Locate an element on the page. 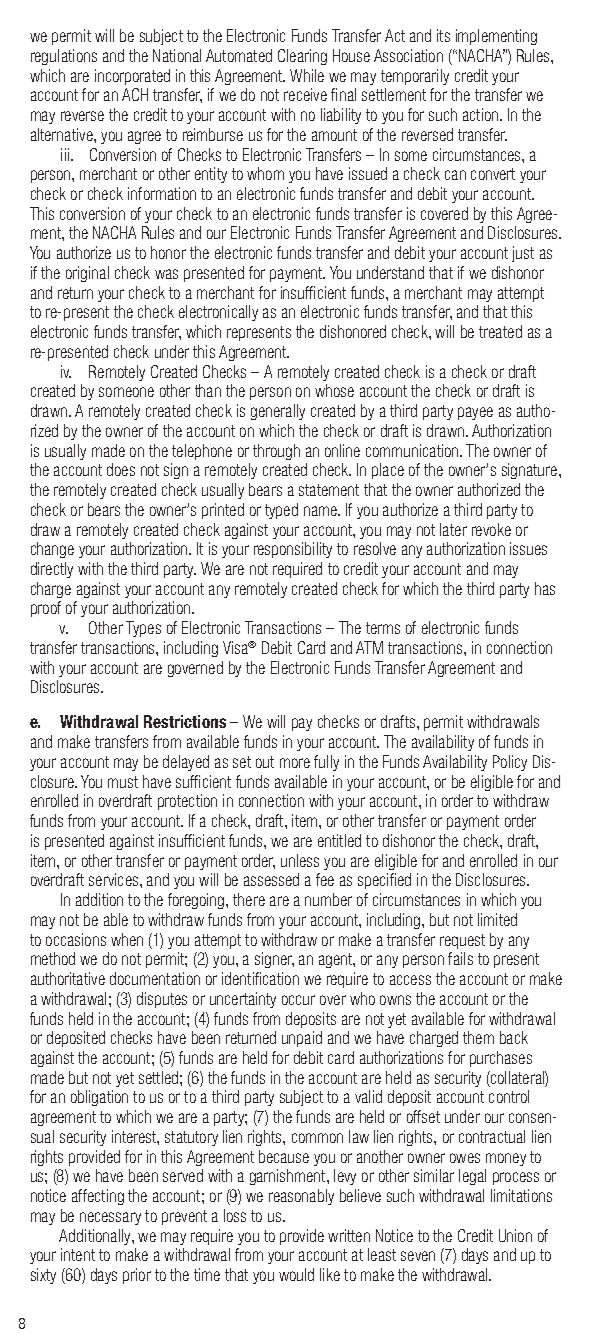  would is located at coordinates (296, 1274).
